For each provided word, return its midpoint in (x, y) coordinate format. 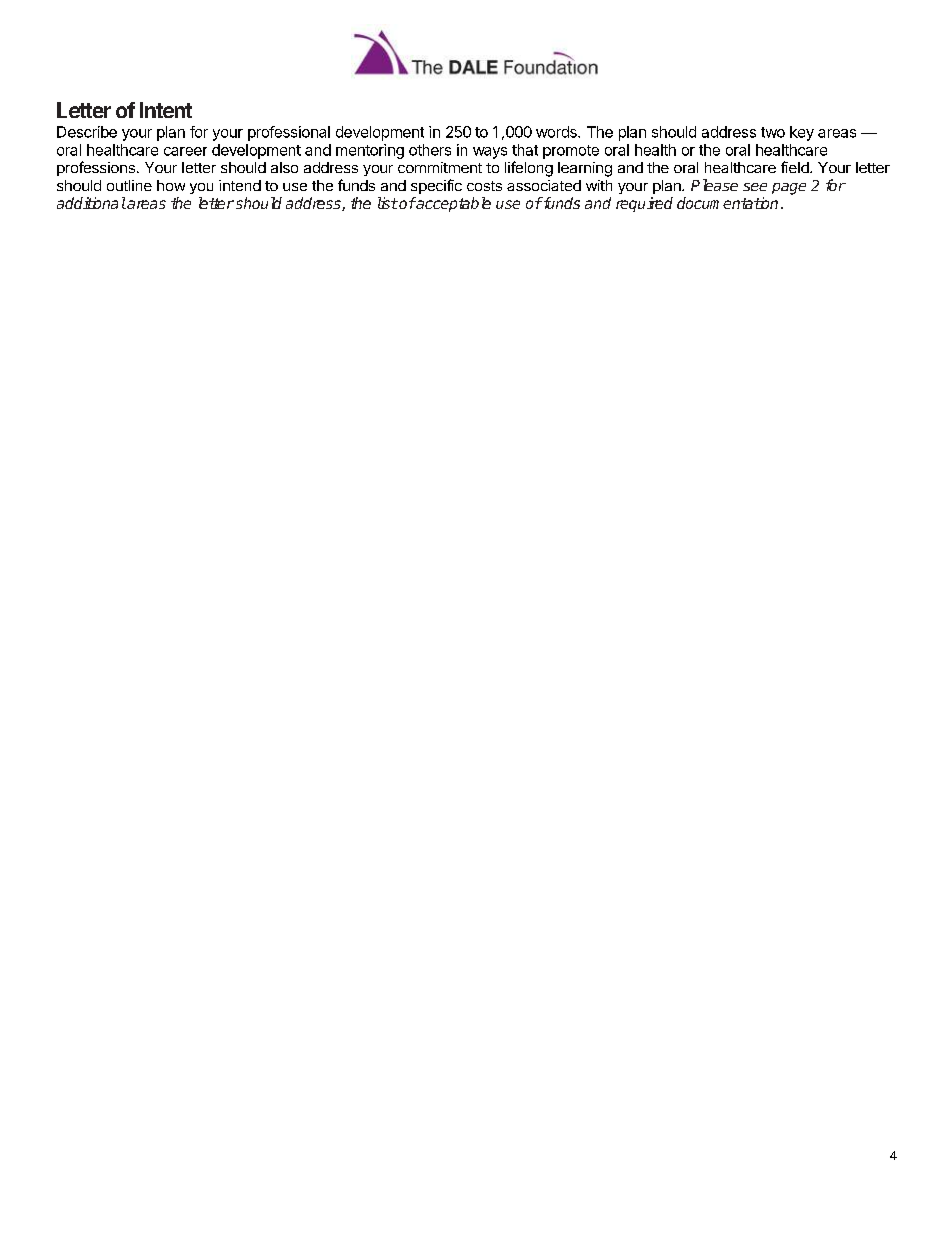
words (557, 132)
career (185, 151)
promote (571, 152)
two (773, 132)
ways (490, 153)
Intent (166, 110)
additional (91, 203)
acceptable (453, 204)
